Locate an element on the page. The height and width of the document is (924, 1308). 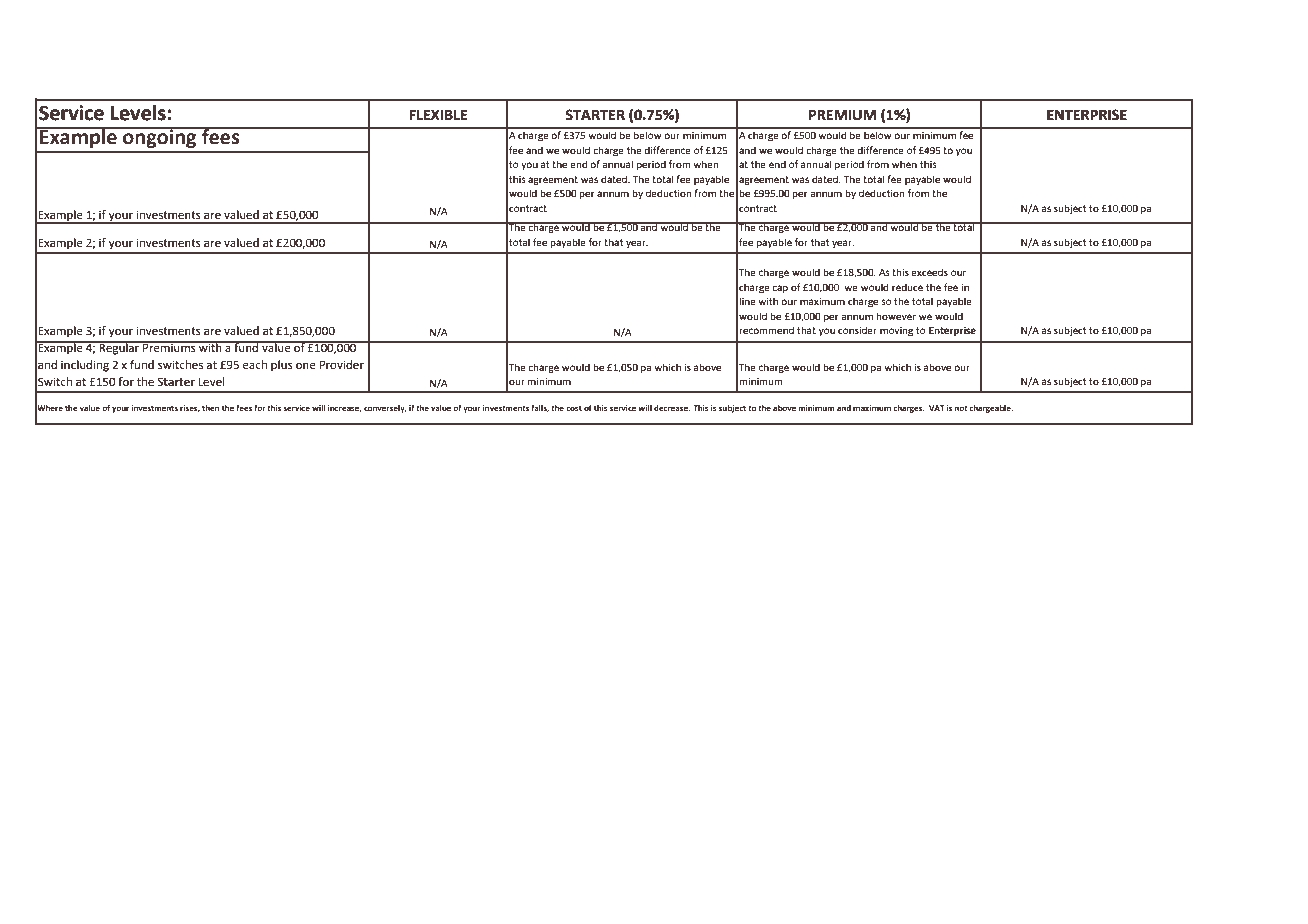
however is located at coordinates (896, 316).
